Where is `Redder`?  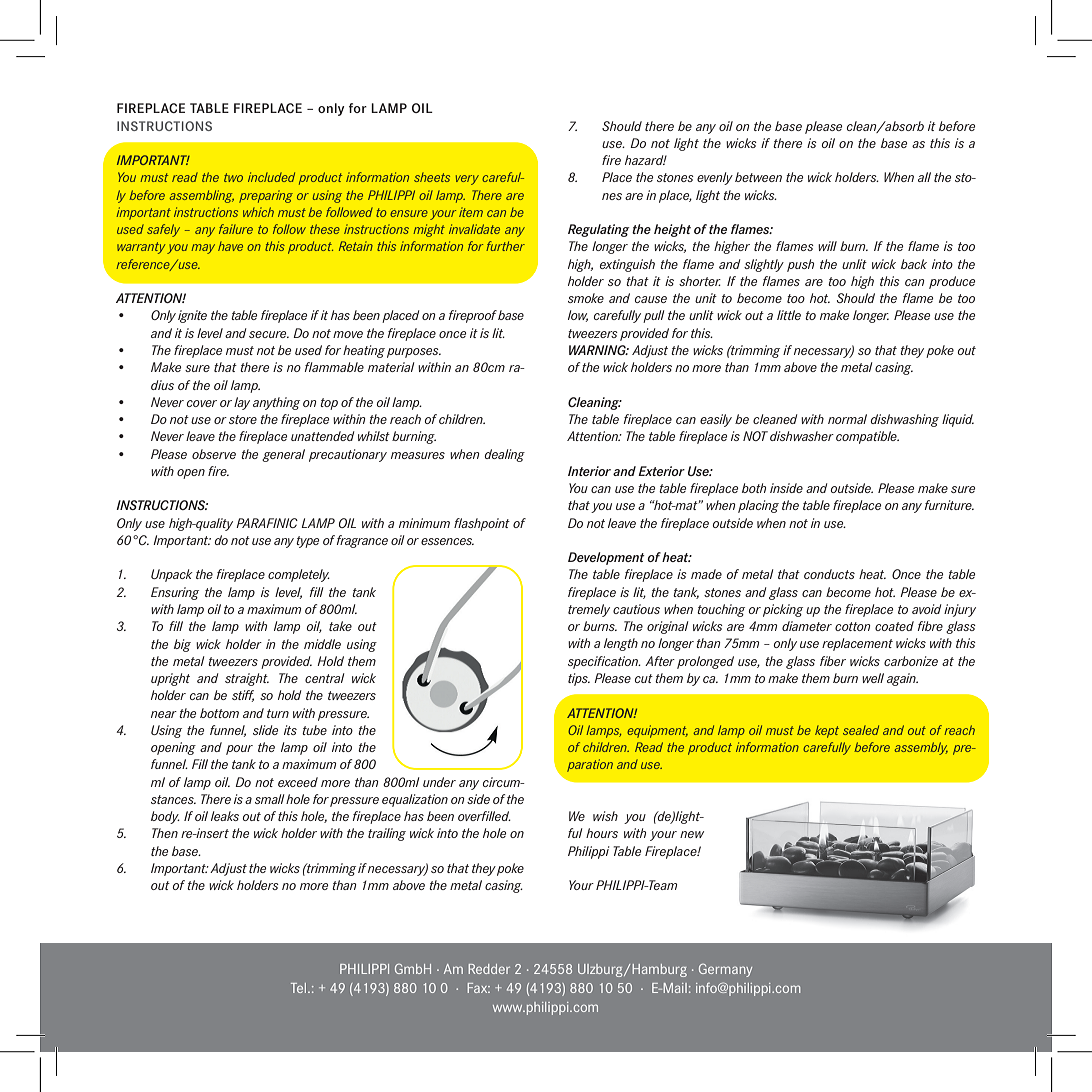
Redder is located at coordinates (489, 969).
